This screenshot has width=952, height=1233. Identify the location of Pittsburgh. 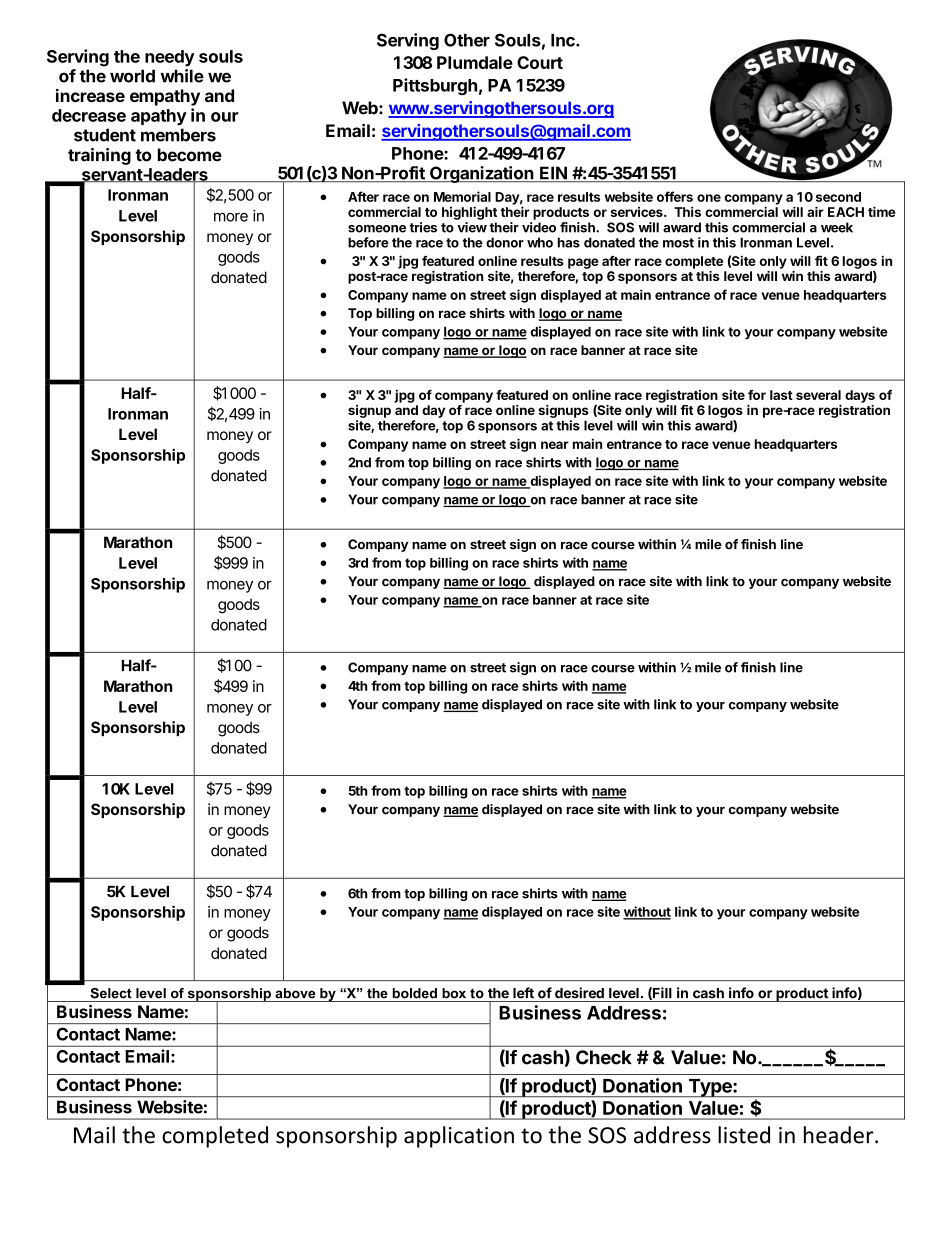
(435, 86).
